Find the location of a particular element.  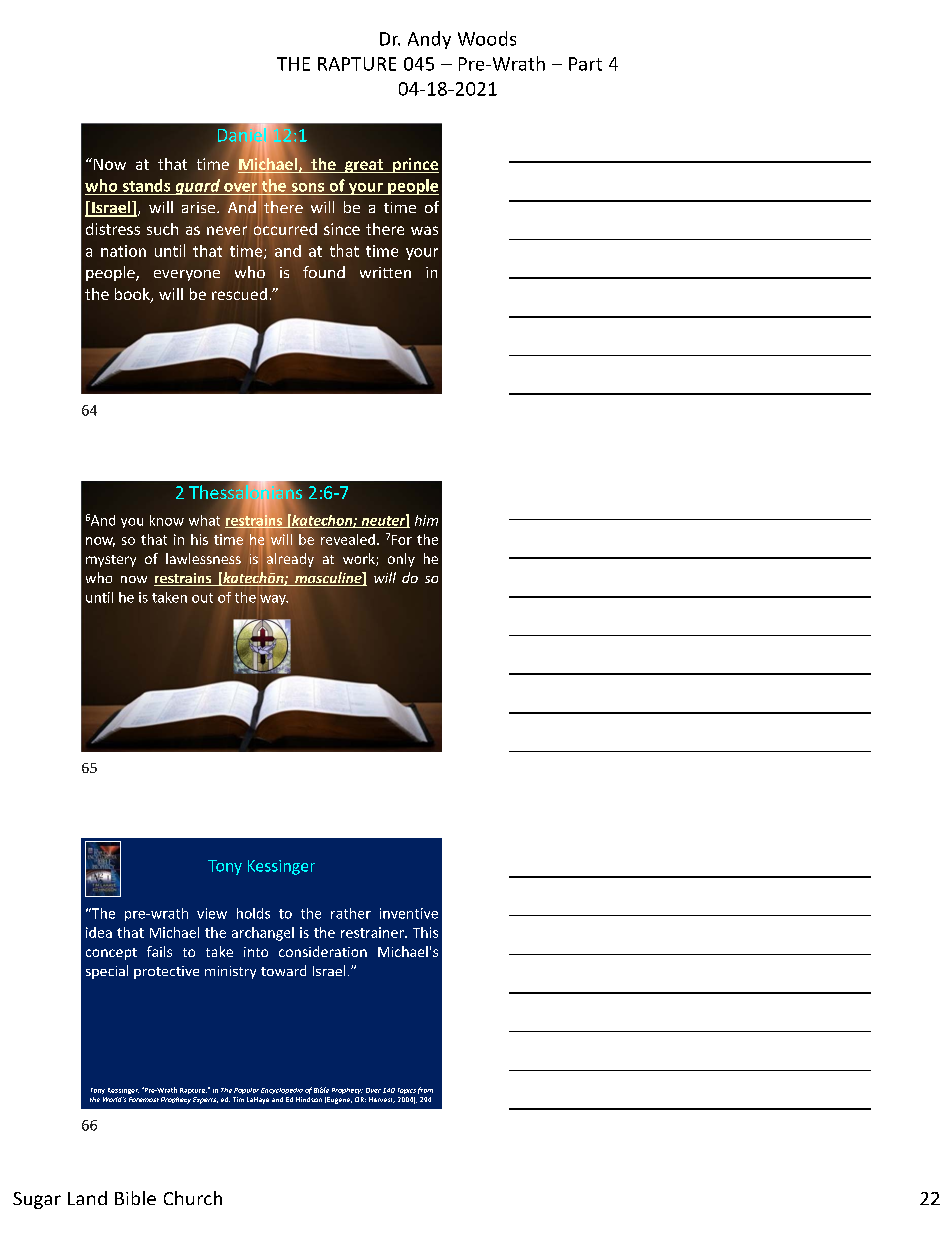

idea is located at coordinates (99, 932).
